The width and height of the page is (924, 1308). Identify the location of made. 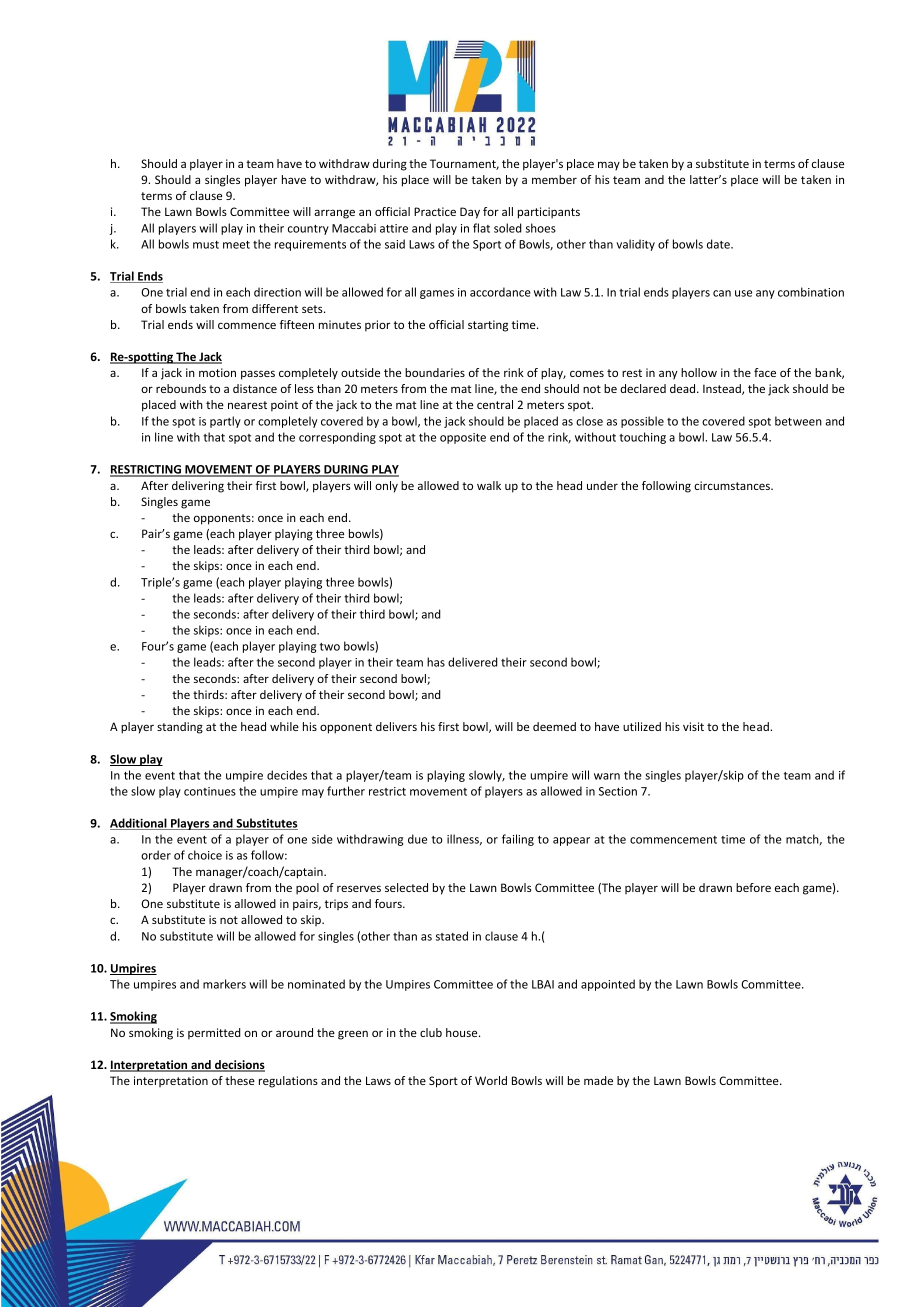
(598, 1080).
